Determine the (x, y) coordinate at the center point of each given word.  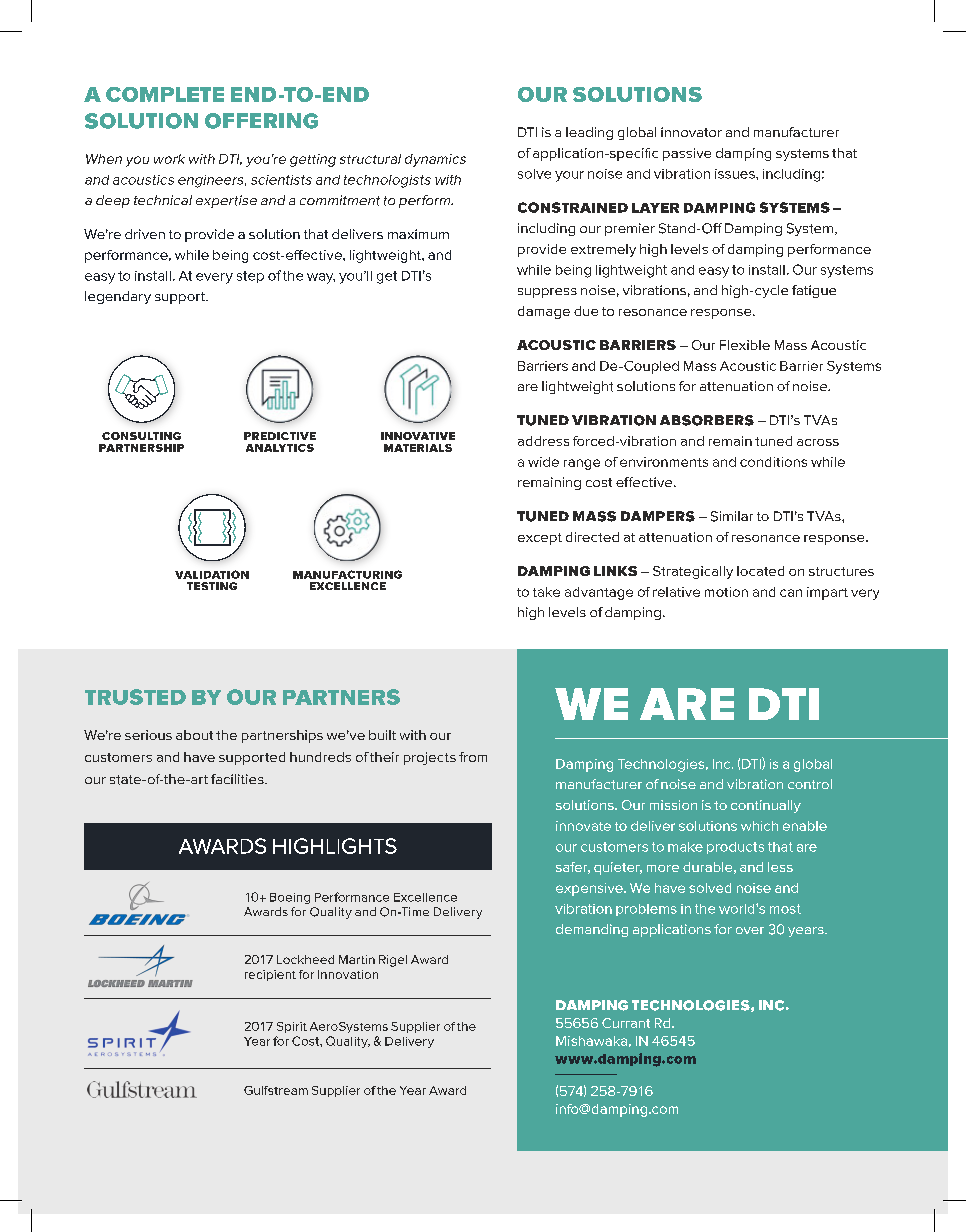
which (759, 826)
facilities (238, 779)
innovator (691, 132)
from (473, 757)
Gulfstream (276, 1090)
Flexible (745, 345)
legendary (118, 297)
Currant (626, 1023)
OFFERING (261, 121)
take (546, 592)
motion (726, 592)
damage (544, 312)
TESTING (212, 586)
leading (589, 133)
